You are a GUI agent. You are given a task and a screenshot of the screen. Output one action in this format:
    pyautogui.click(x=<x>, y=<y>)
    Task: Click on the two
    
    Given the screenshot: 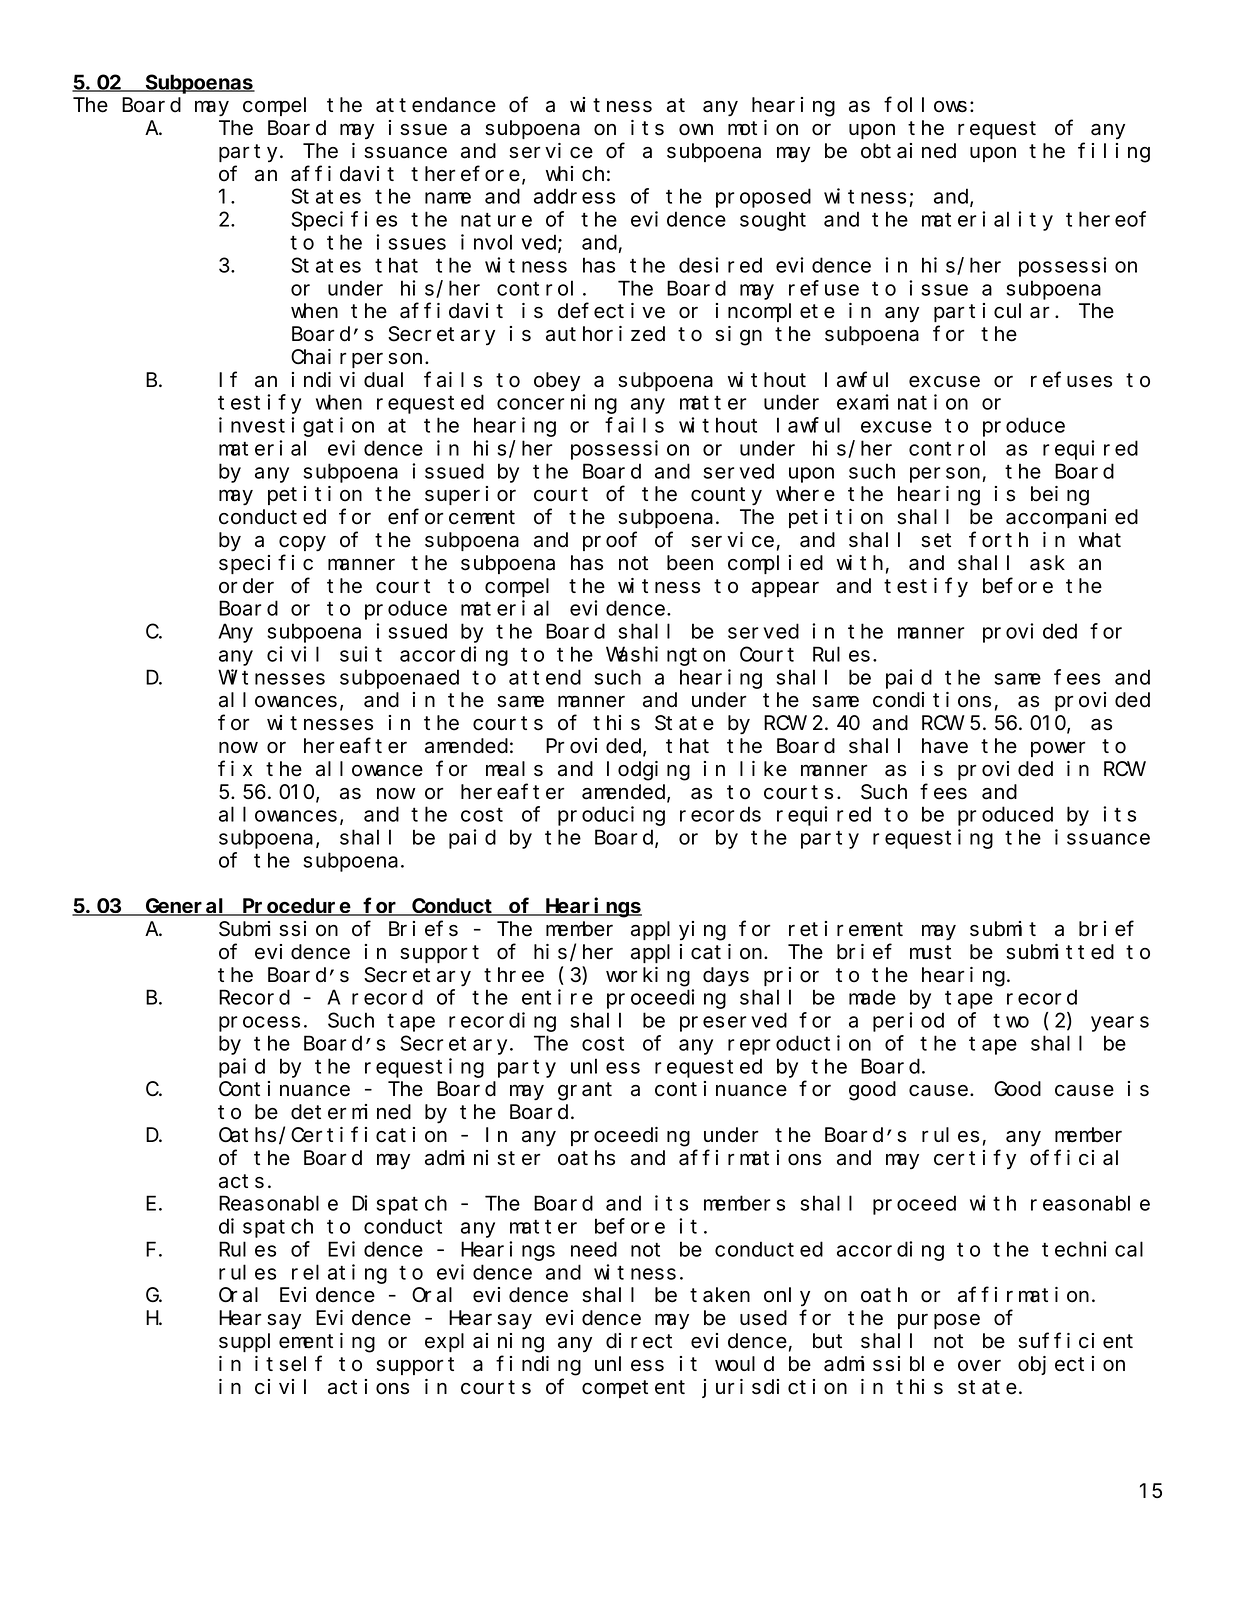 What is the action you would take?
    pyautogui.click(x=1011, y=1021)
